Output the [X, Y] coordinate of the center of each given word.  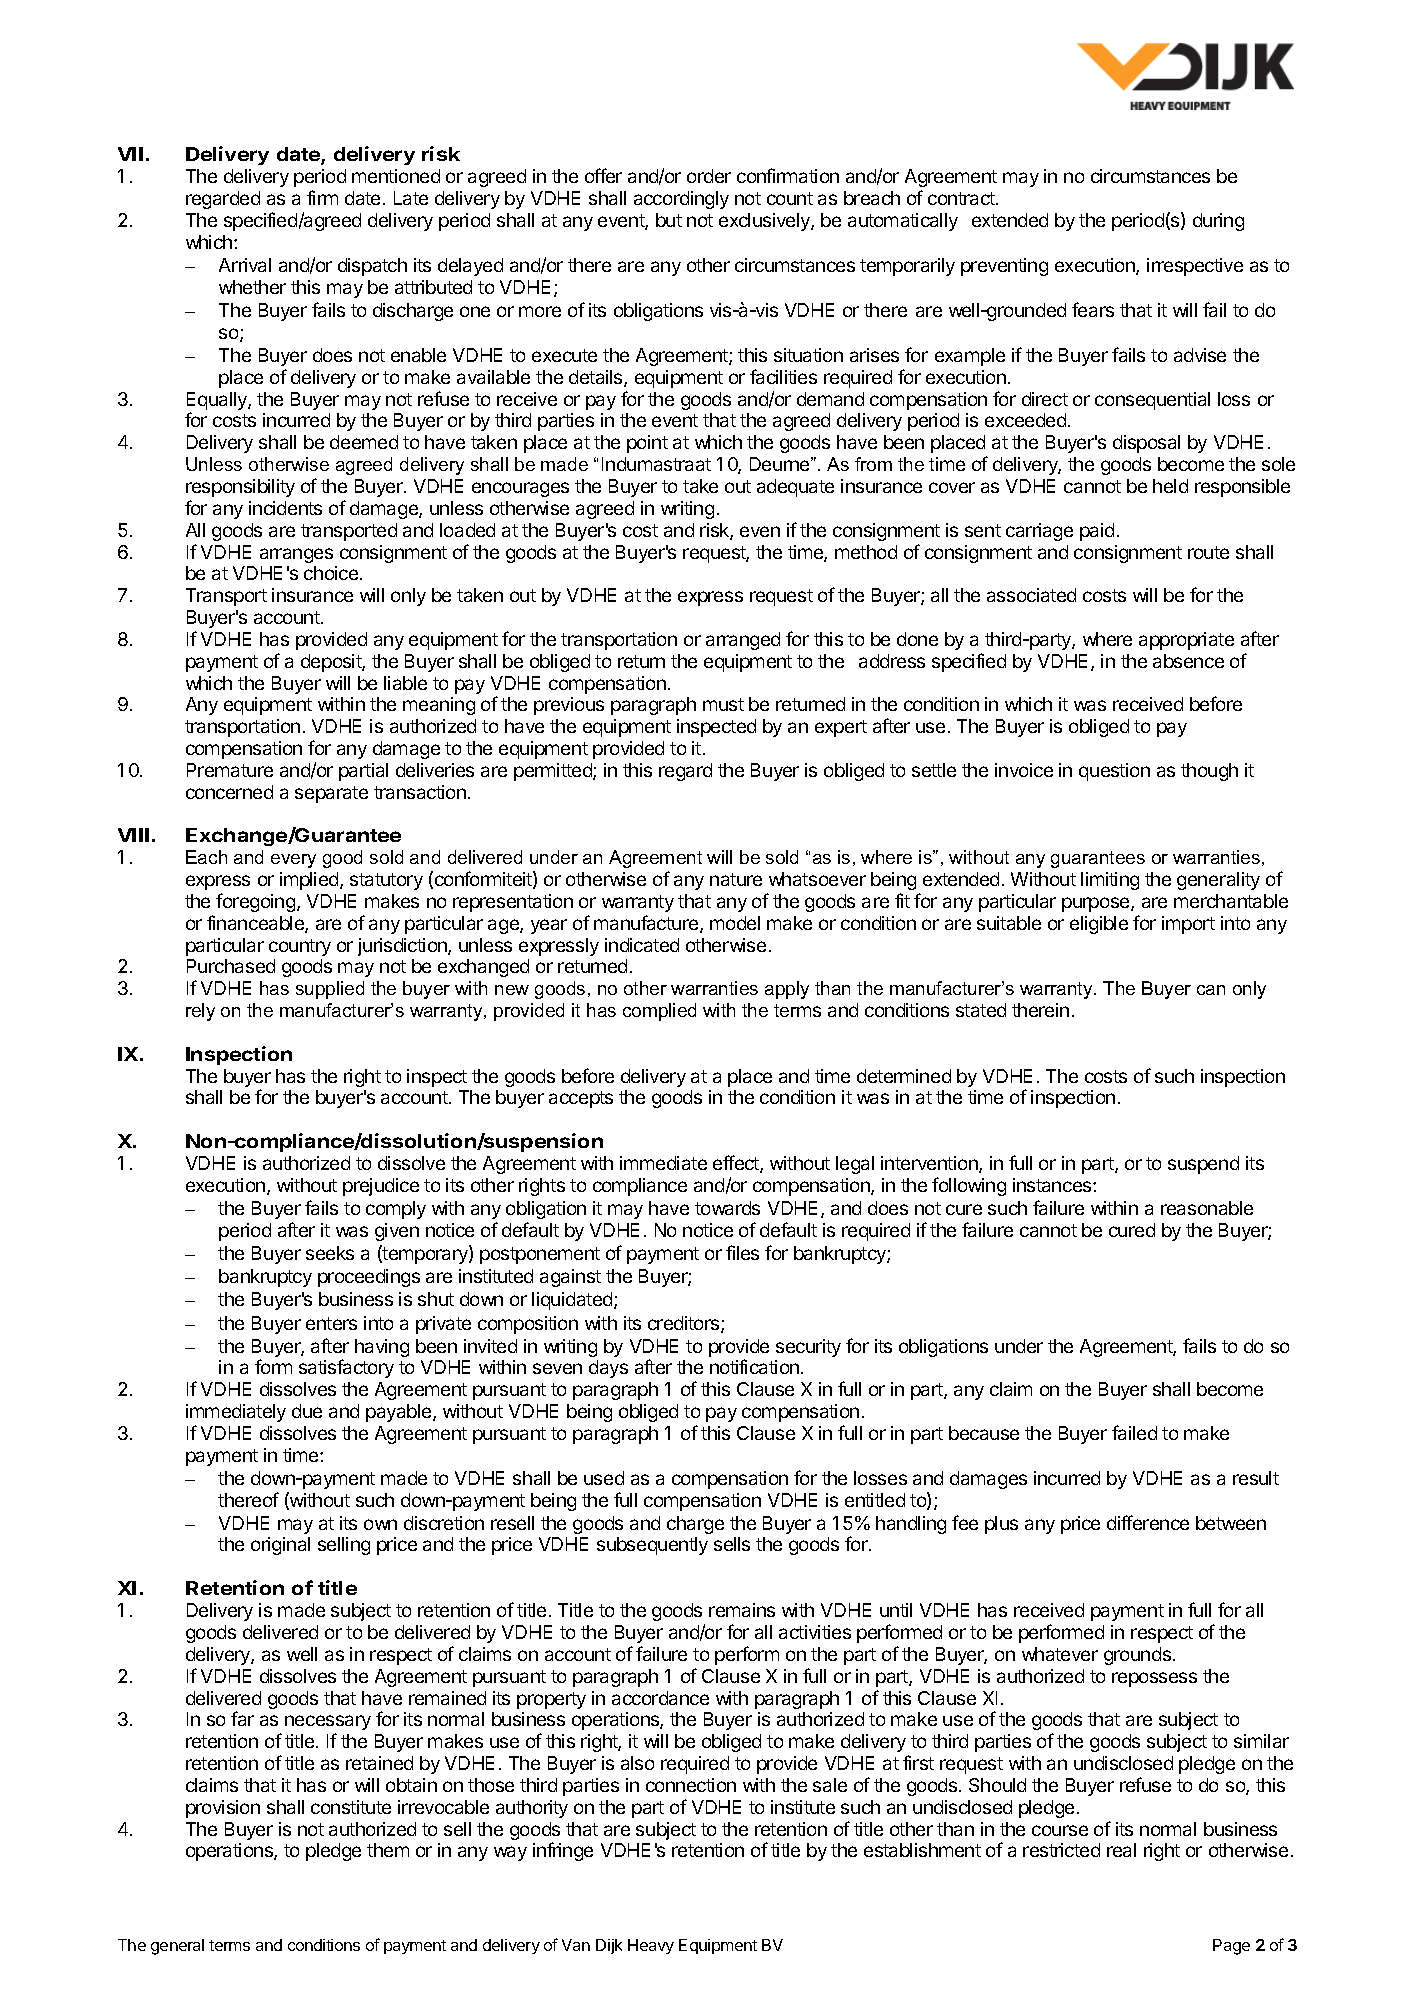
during [1218, 222]
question [1114, 772]
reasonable [1207, 1208]
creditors [685, 1324]
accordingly [681, 200]
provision [223, 1809]
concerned [229, 792]
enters [331, 1323]
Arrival [245, 265]
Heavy [651, 1946]
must [723, 704]
